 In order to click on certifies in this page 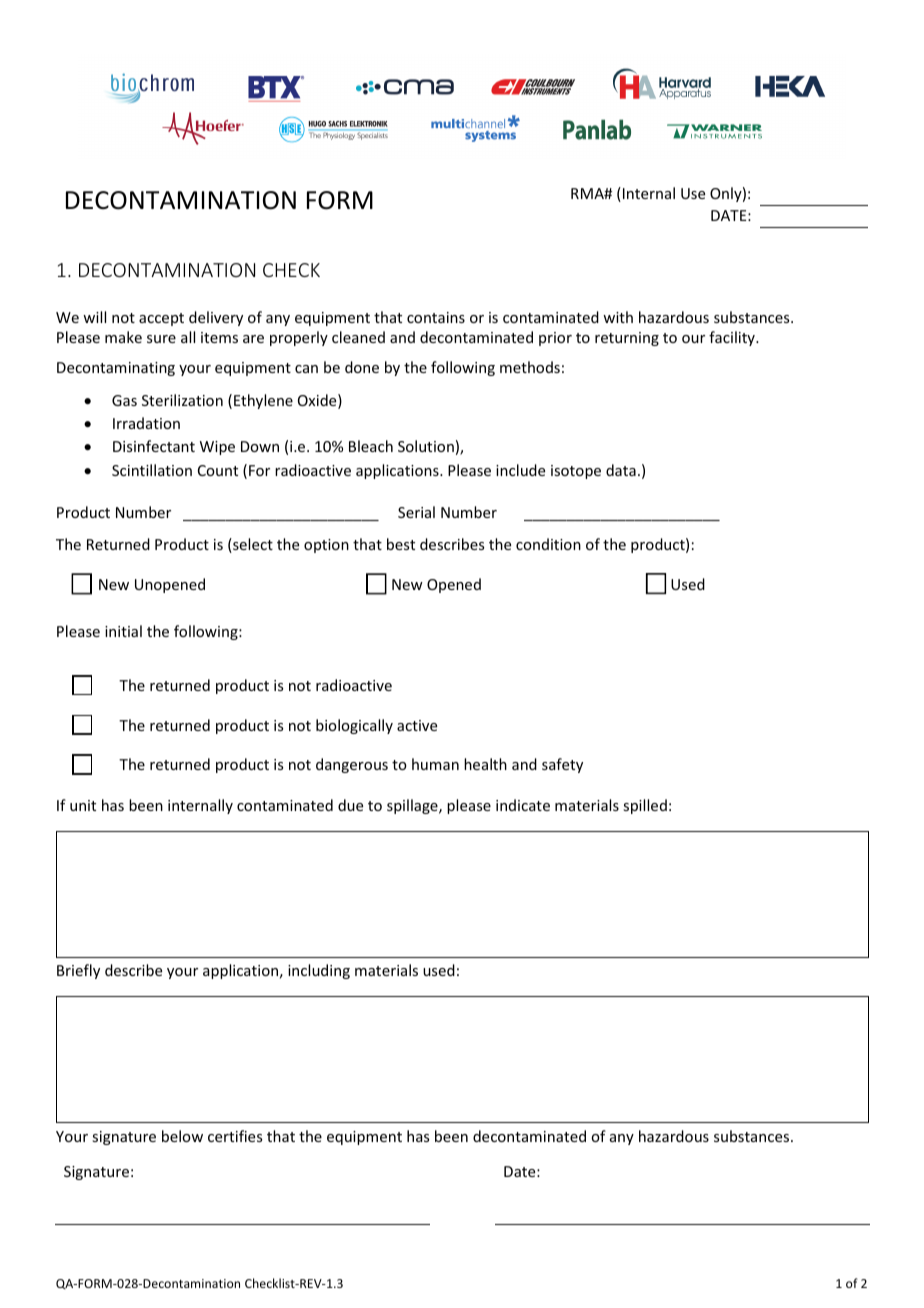, I will do `click(235, 1136)`.
